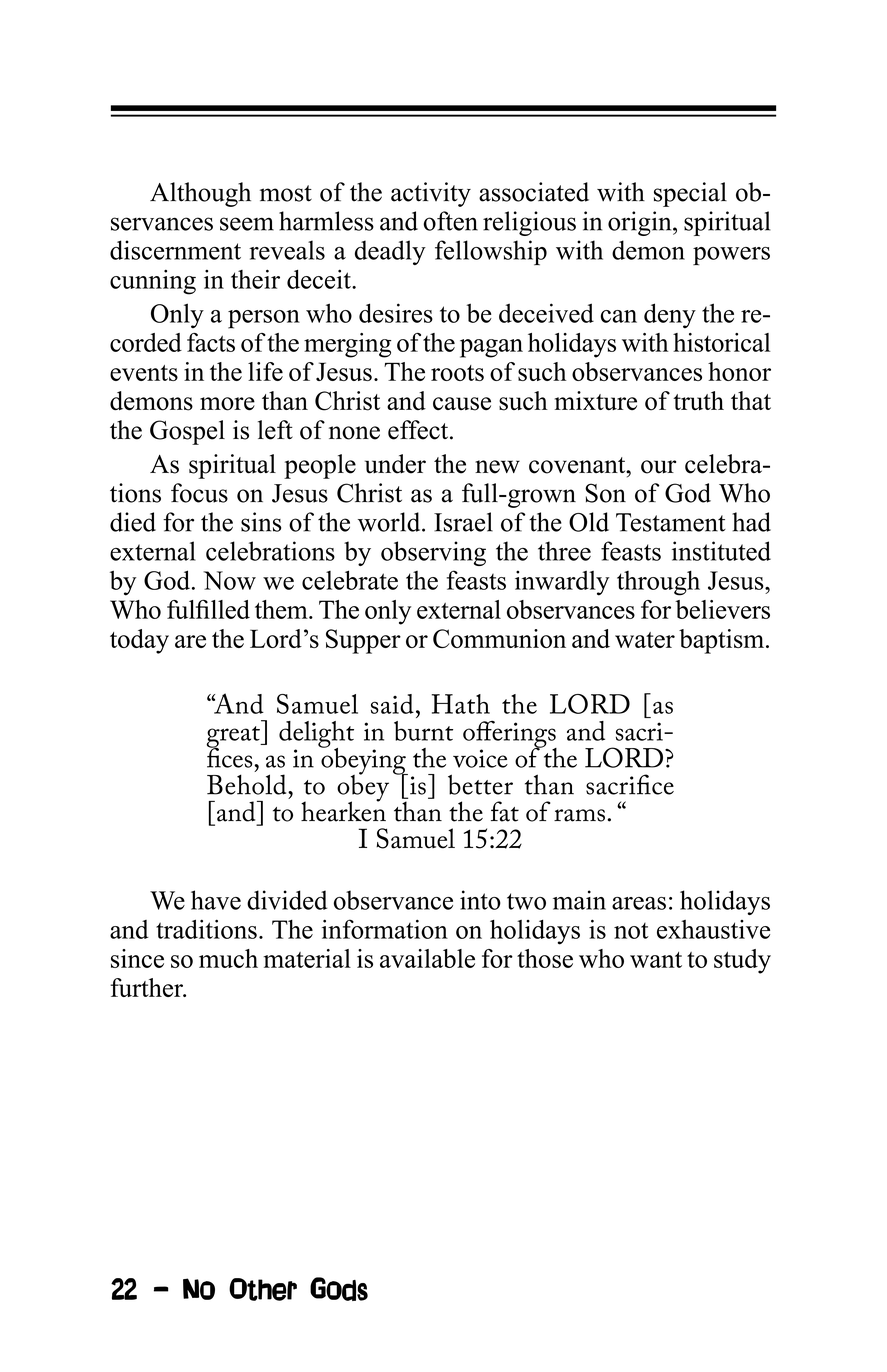 The image size is (887, 1372). I want to click on burnt, so click(423, 731).
